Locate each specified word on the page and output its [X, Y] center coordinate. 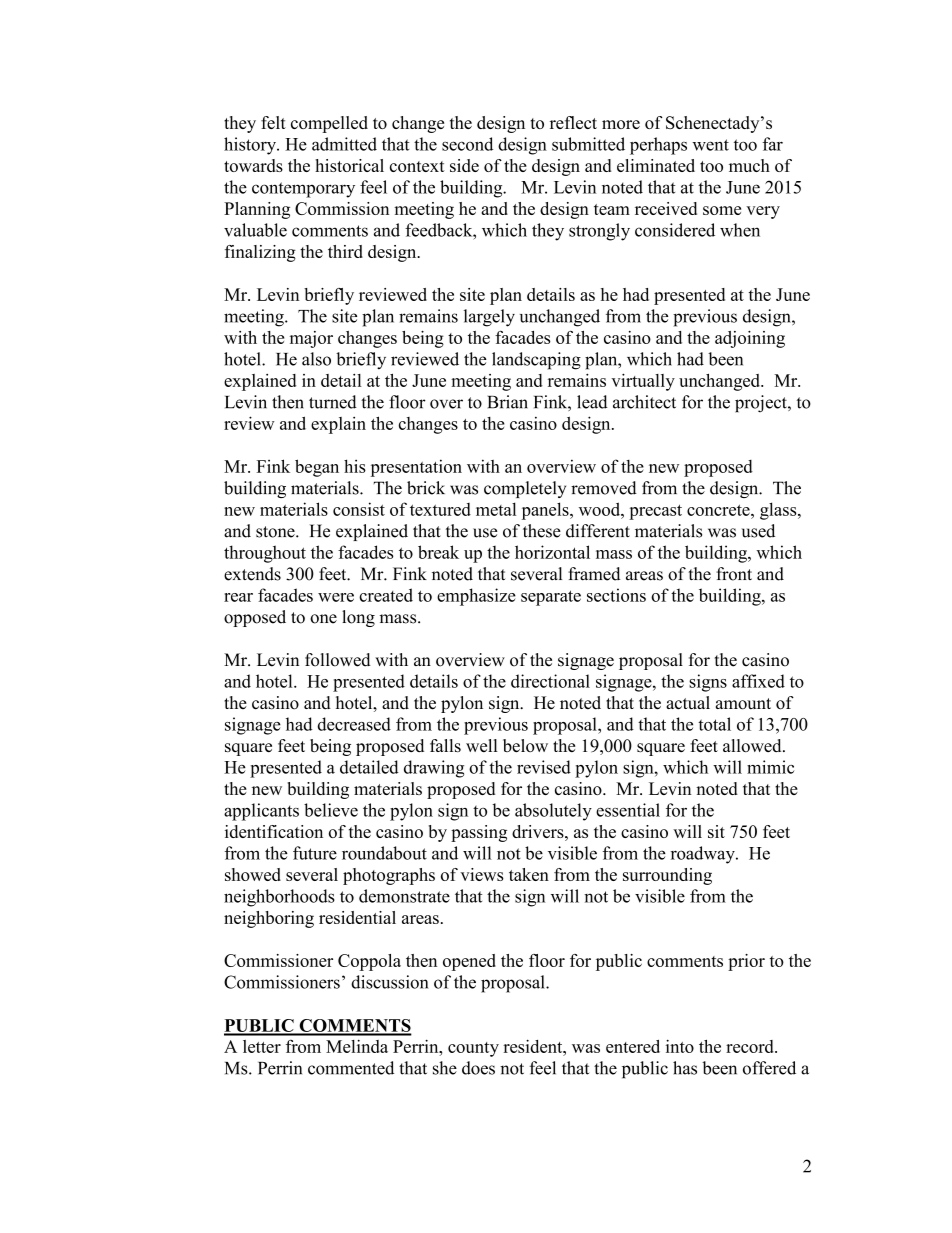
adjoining [750, 339]
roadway [704, 855]
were [336, 597]
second [467, 144]
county [473, 1049]
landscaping [536, 361]
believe [331, 810]
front [734, 574]
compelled [329, 124]
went [710, 145]
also [316, 359]
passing [479, 833]
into [680, 1046]
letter [262, 1046]
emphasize [476, 597]
